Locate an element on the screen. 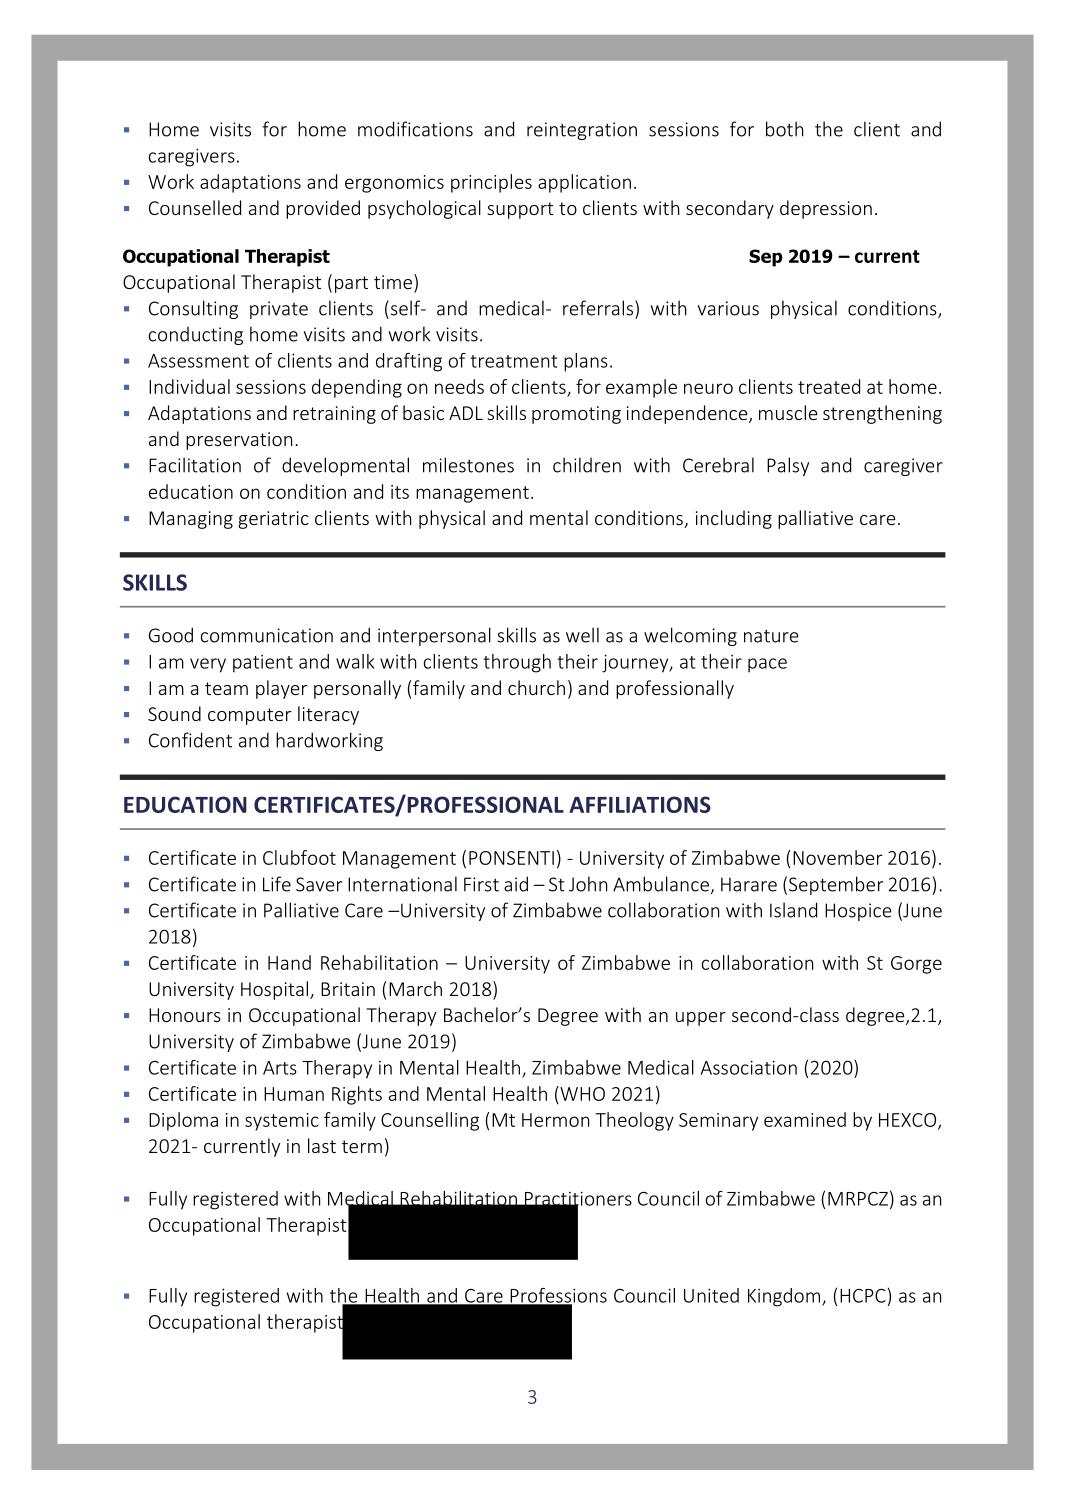 Image resolution: width=1065 pixels, height=1506 pixels. Arts is located at coordinates (280, 1068).
